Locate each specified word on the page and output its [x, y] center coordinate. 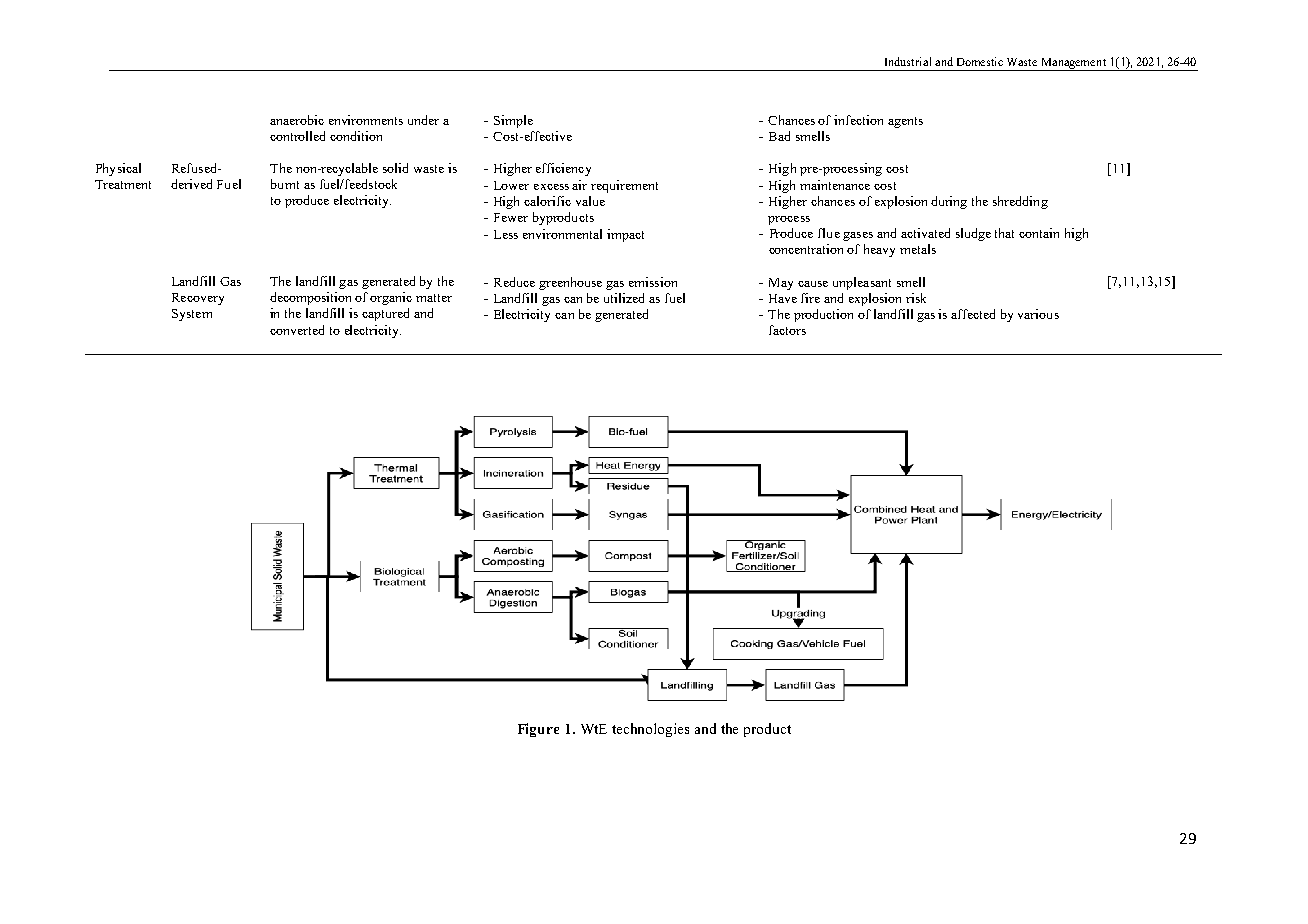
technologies [650, 730]
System [192, 315]
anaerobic [297, 120]
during [949, 202]
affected [973, 314]
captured [385, 314]
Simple [513, 121]
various [1038, 314]
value [590, 201]
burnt [285, 184]
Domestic [980, 61]
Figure [538, 730]
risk [916, 298]
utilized [624, 298]
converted [297, 330]
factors [787, 330]
